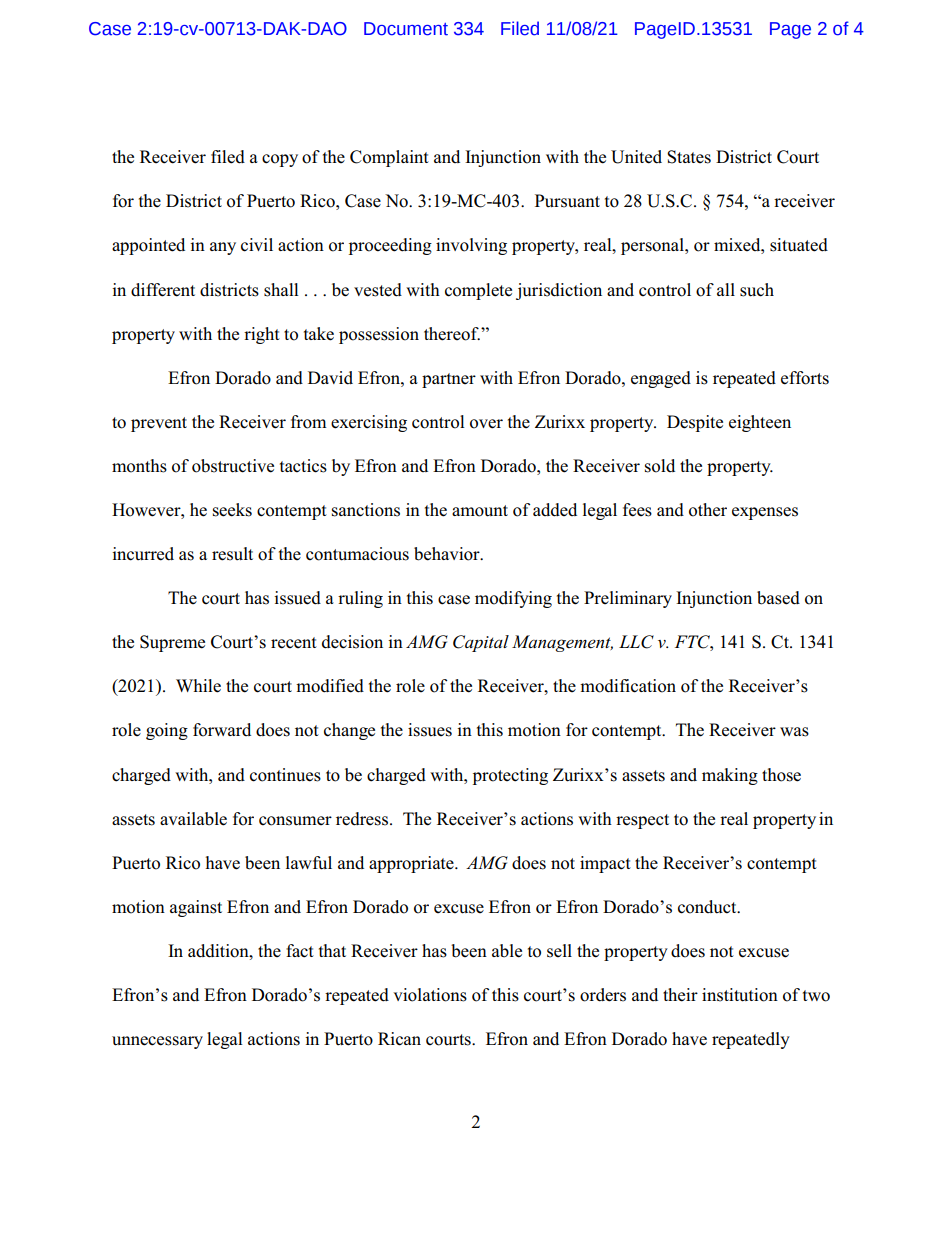 Image resolution: width=952 pixels, height=1233 pixels. I want to click on unnecessary, so click(157, 1042).
